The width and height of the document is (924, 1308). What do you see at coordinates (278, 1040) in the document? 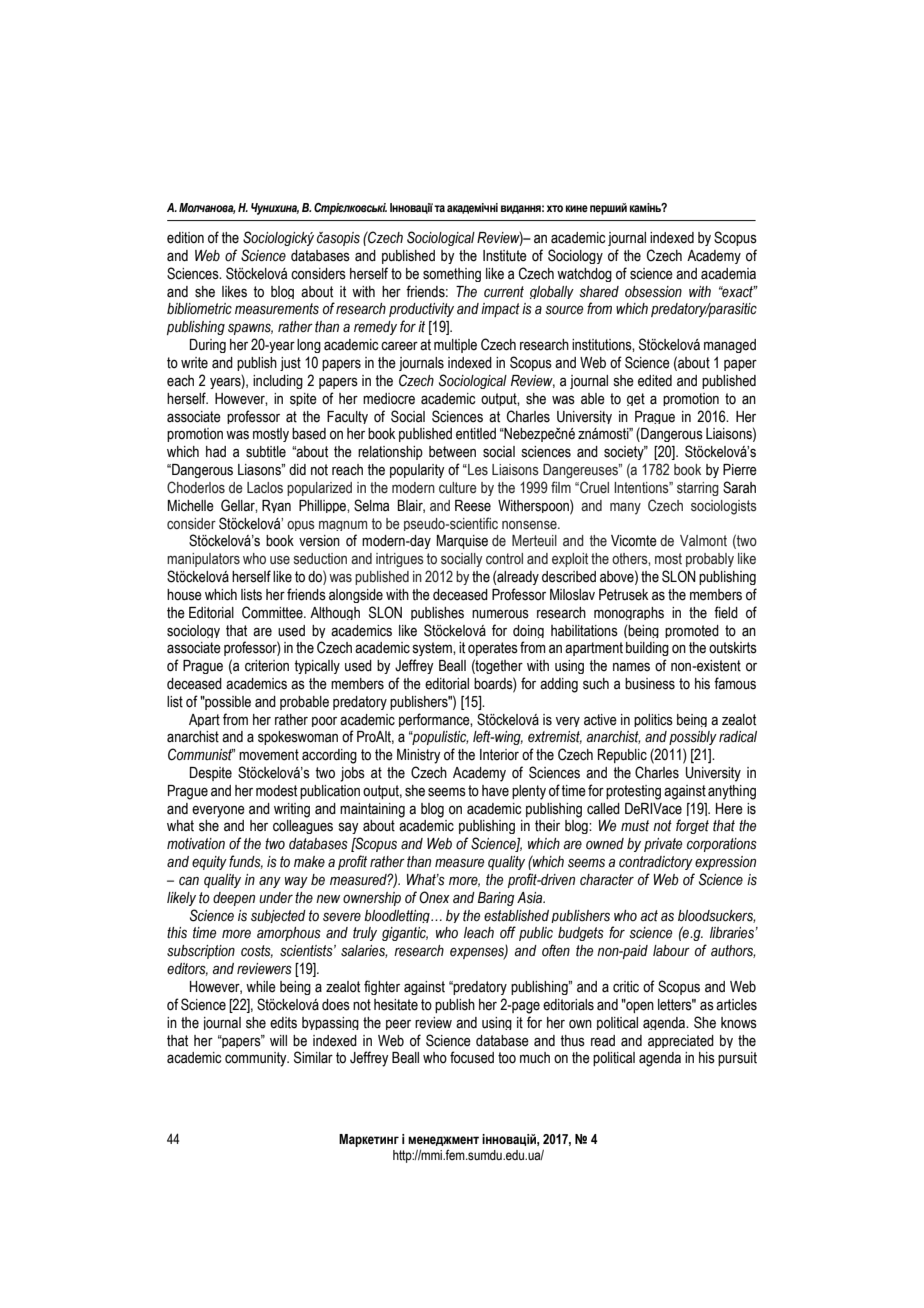
I see `will` at bounding box center [278, 1040].
